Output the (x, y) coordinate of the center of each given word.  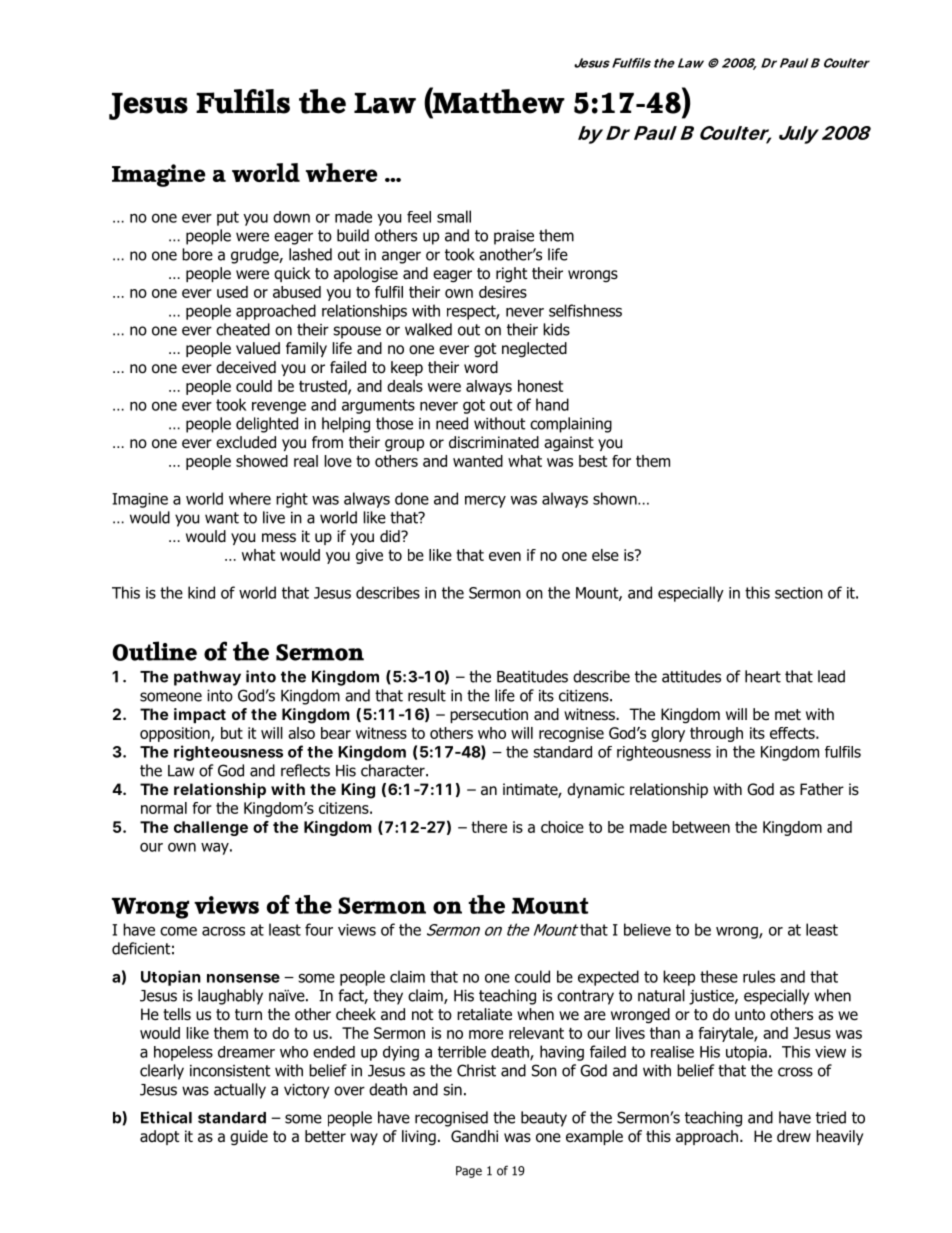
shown (616, 498)
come (178, 931)
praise (514, 237)
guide (249, 1137)
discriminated (494, 442)
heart (763, 676)
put (228, 218)
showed (262, 461)
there (489, 827)
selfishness (585, 310)
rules (759, 976)
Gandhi (474, 1136)
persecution (489, 715)
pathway (207, 678)
